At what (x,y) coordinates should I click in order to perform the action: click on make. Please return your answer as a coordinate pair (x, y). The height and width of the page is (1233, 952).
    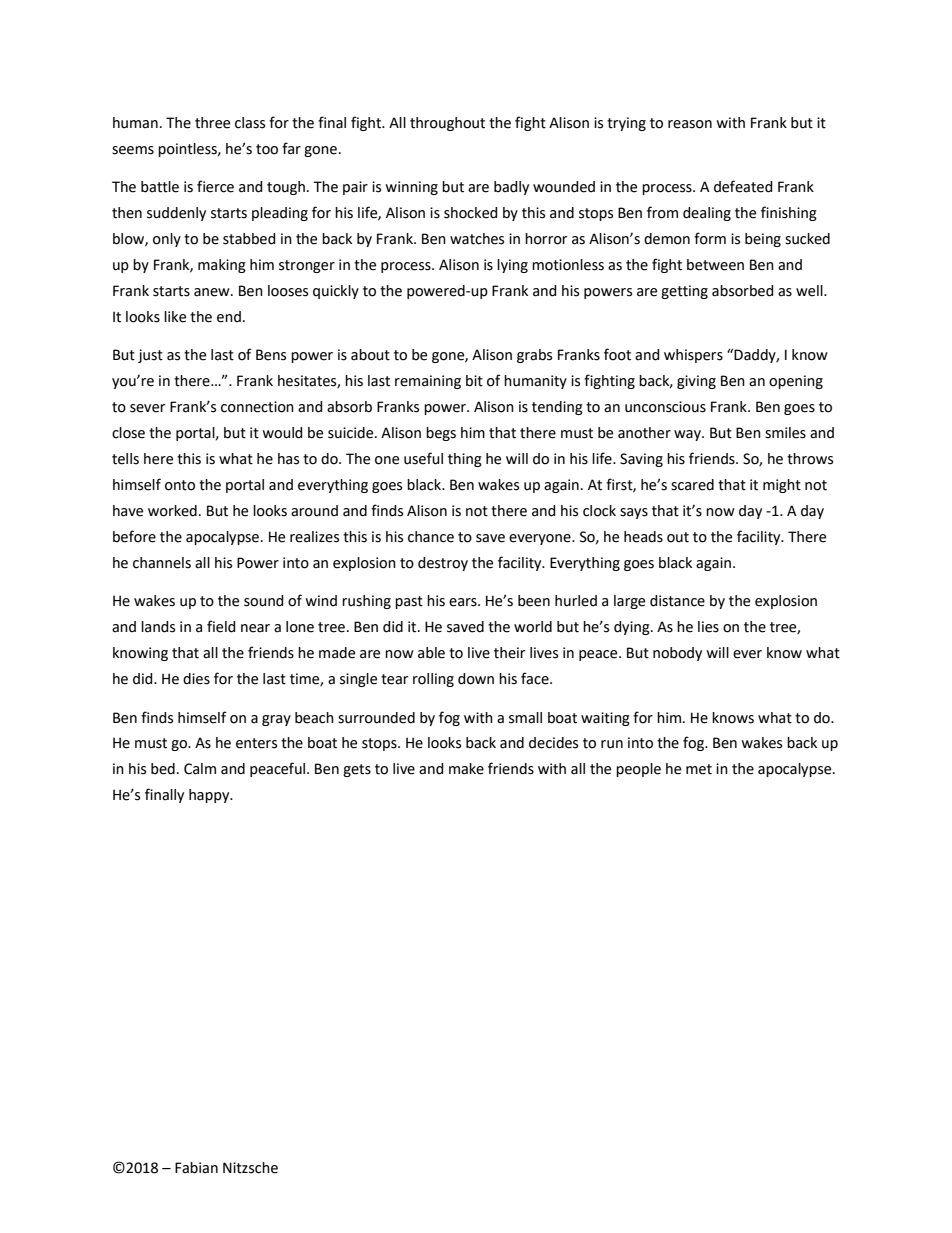
    Looking at the image, I should click on (466, 769).
